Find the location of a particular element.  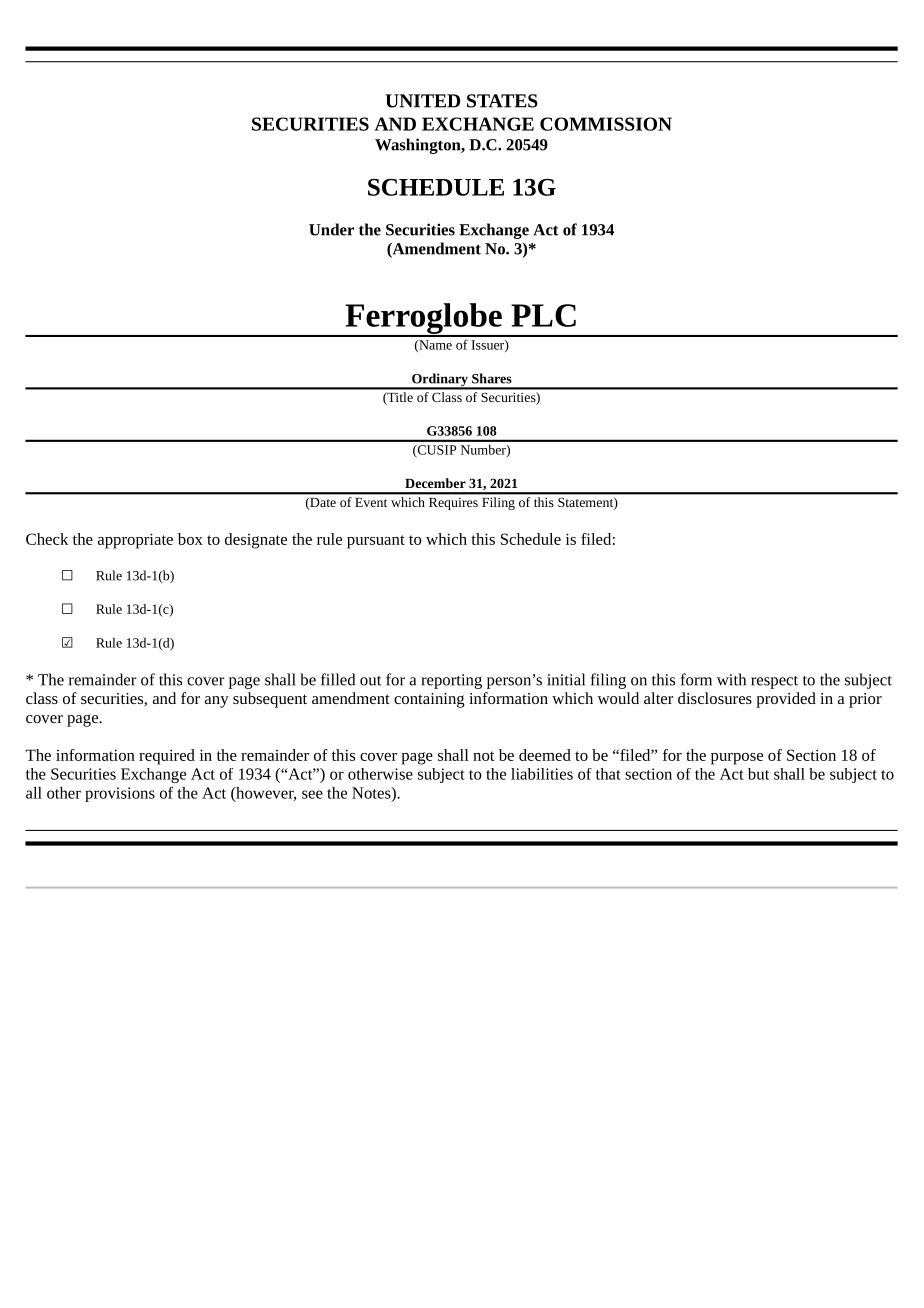

STATES is located at coordinates (502, 101).
